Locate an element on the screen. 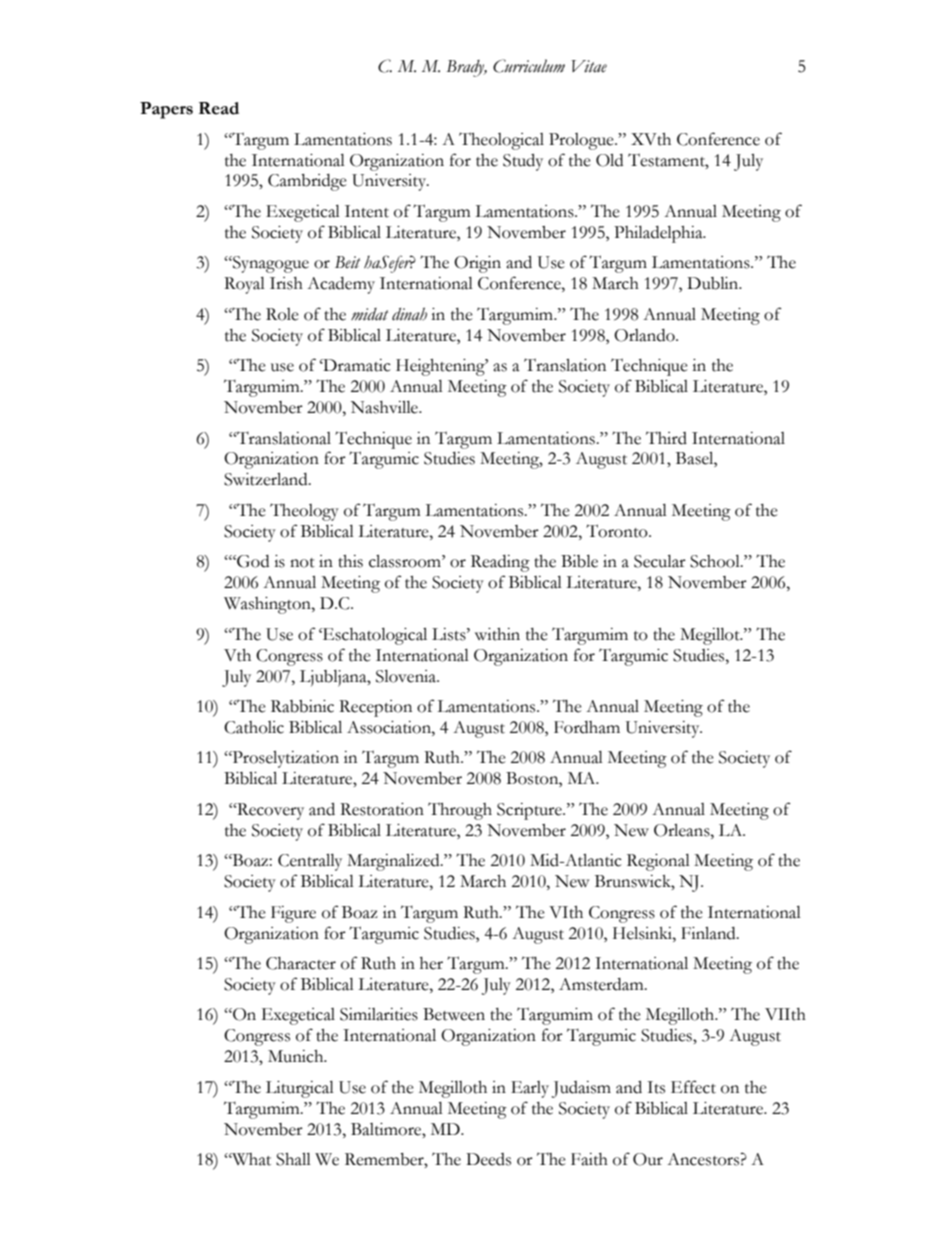 Image resolution: width=952 pixels, height=1233 pixels. dinah is located at coordinates (409, 314).
